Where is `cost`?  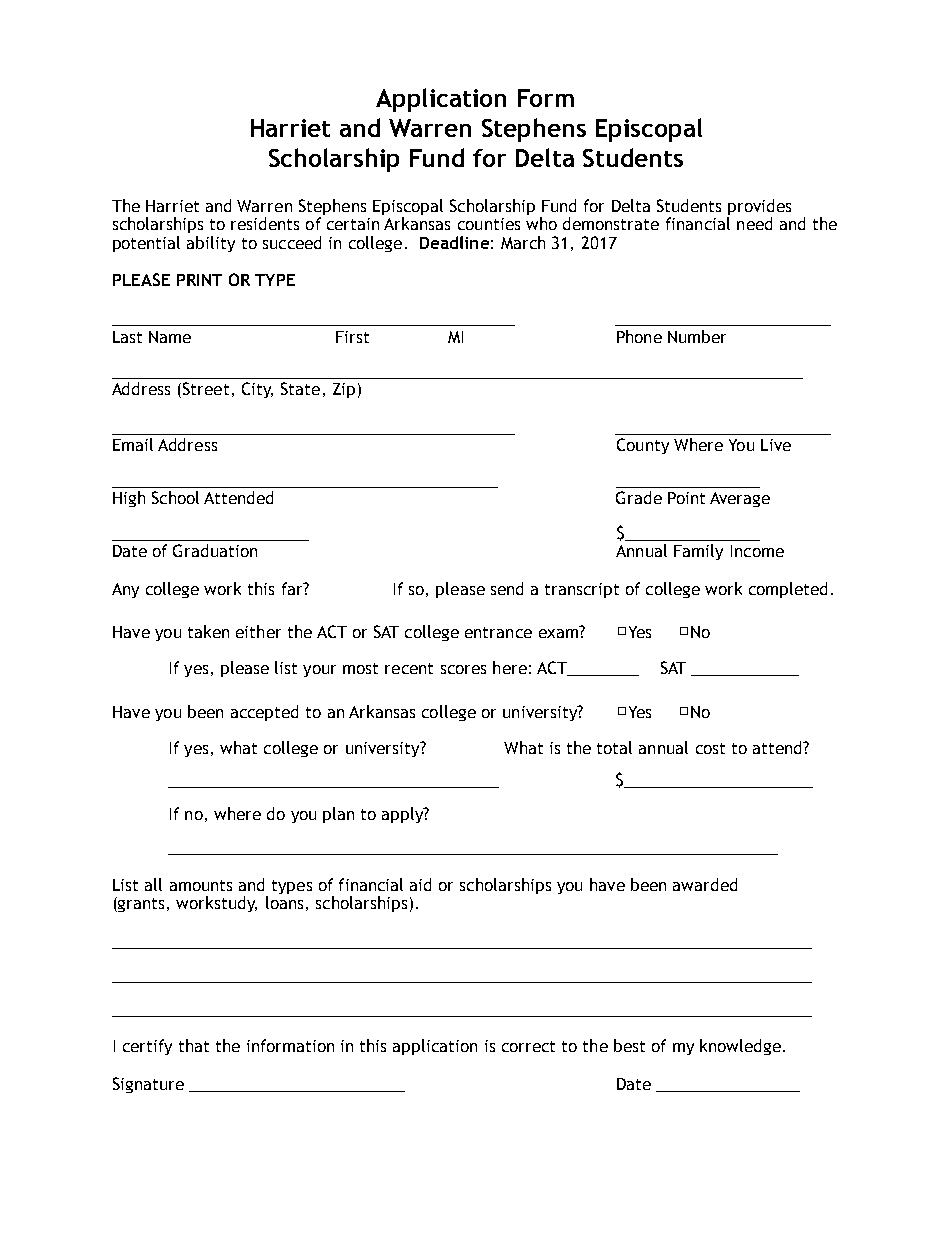 cost is located at coordinates (710, 748).
